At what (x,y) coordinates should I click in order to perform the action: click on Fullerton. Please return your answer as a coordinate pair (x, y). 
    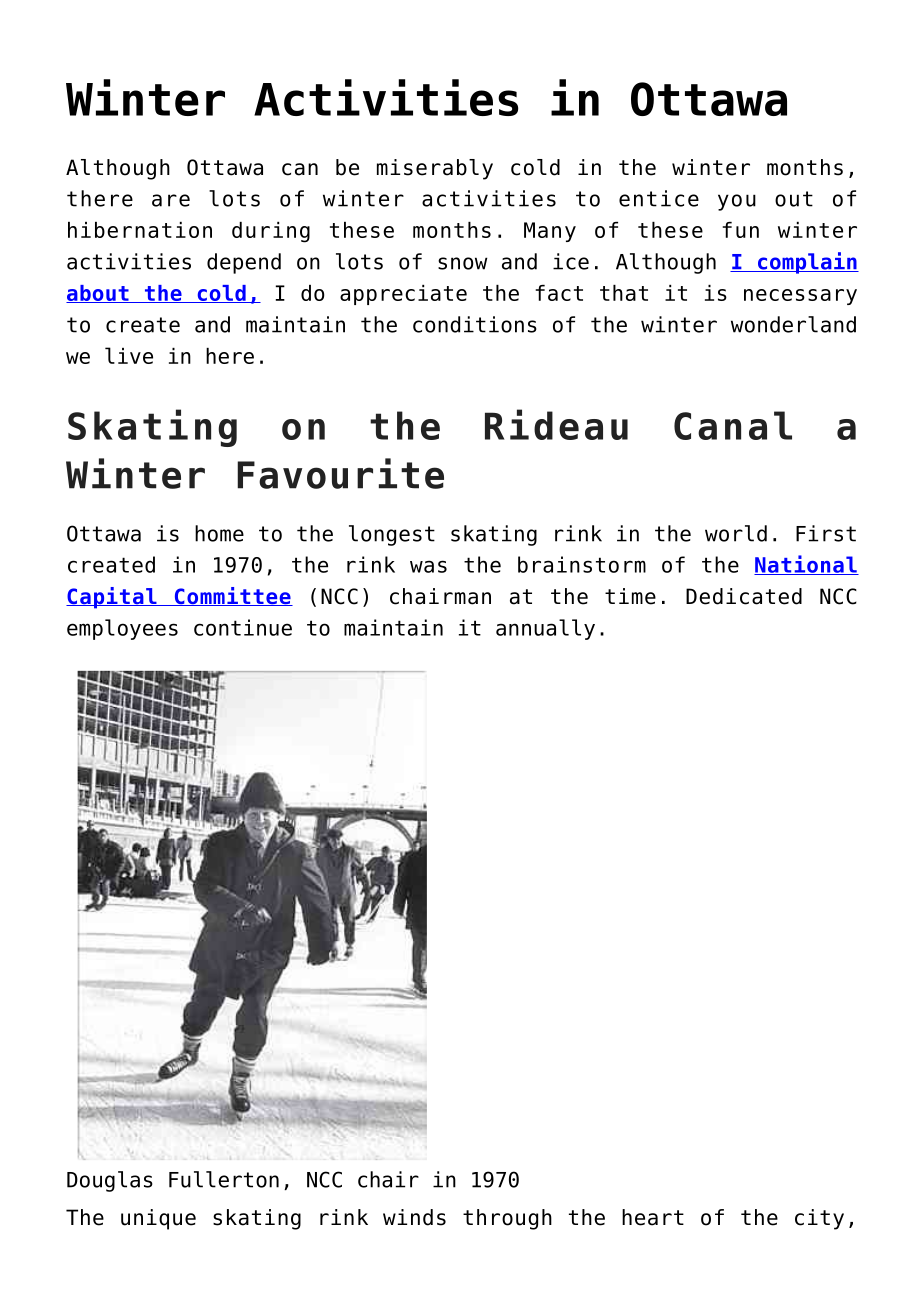
    Looking at the image, I should click on (224, 1179).
